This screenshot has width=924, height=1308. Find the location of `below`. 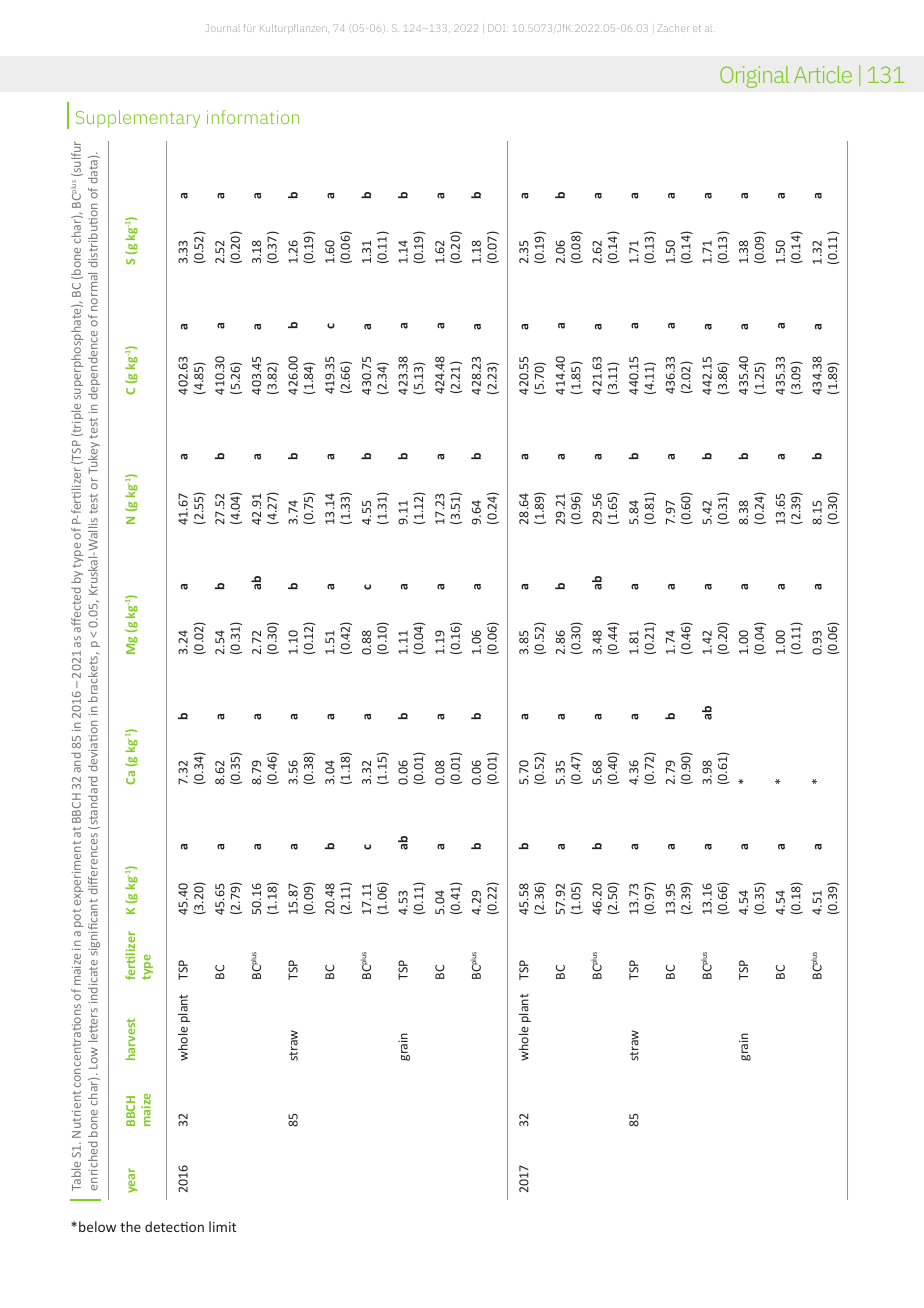

below is located at coordinates (97, 1226).
